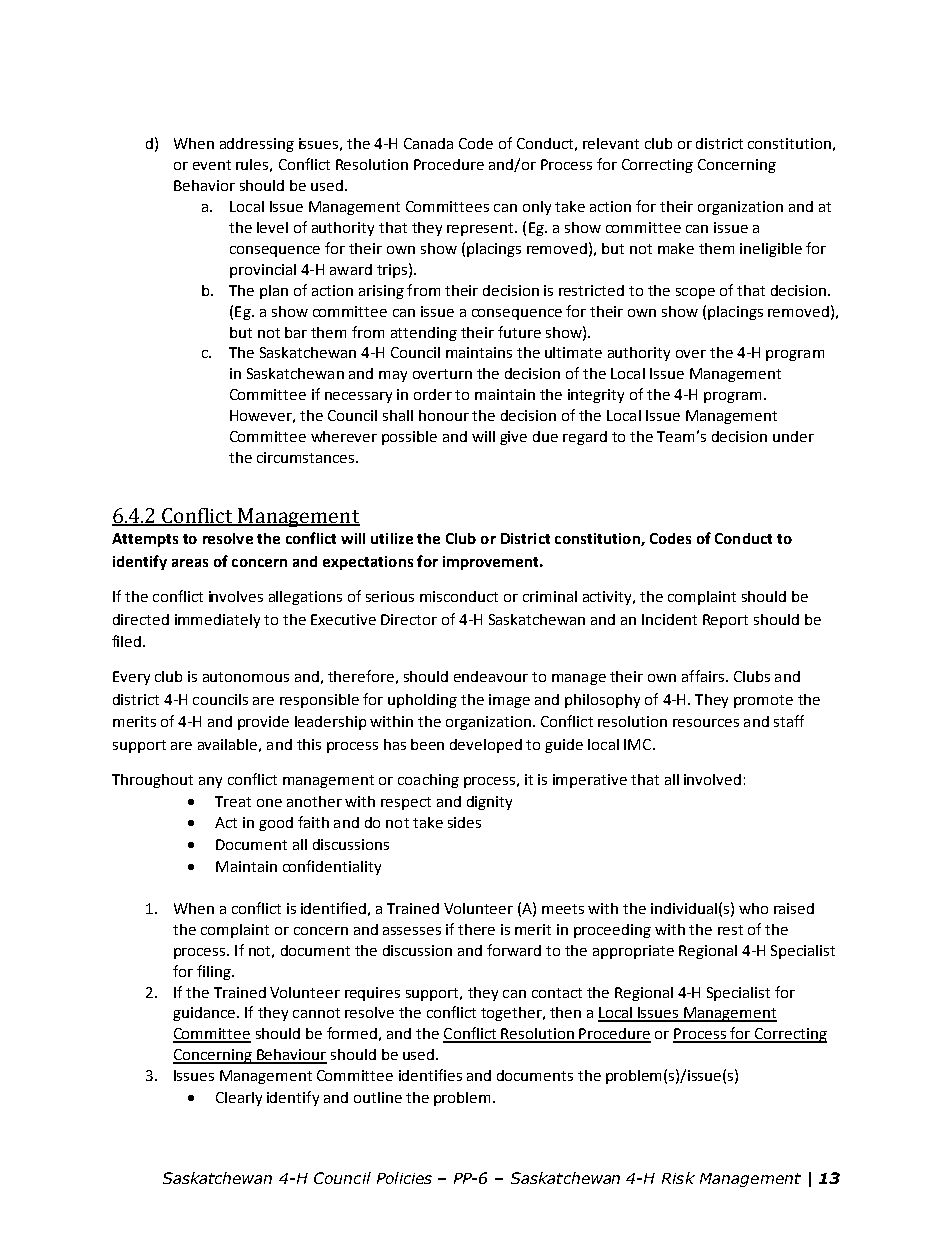  Describe the element at coordinates (212, 165) in the screenshot. I see `event` at that location.
